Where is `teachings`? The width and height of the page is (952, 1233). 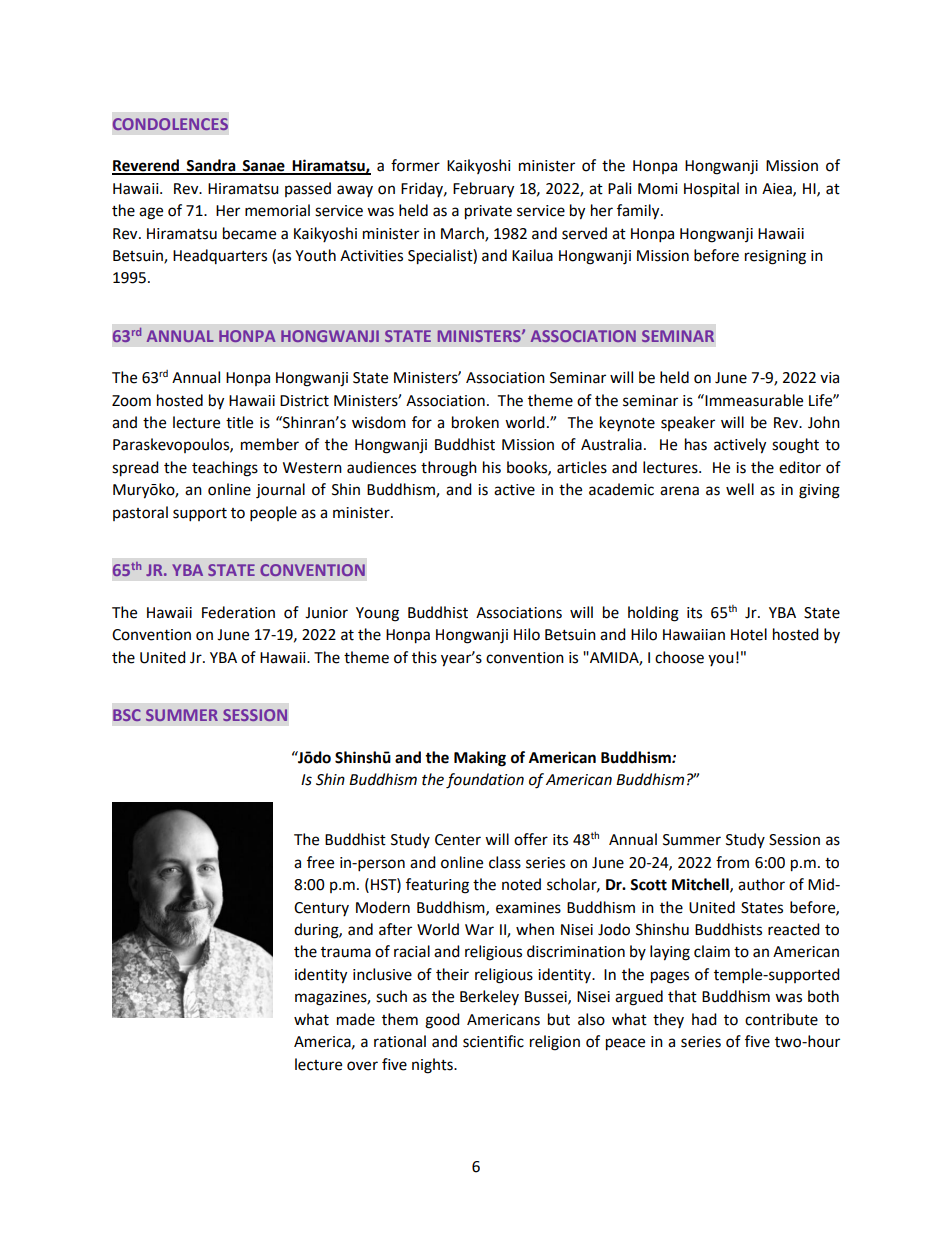 teachings is located at coordinates (225, 469).
